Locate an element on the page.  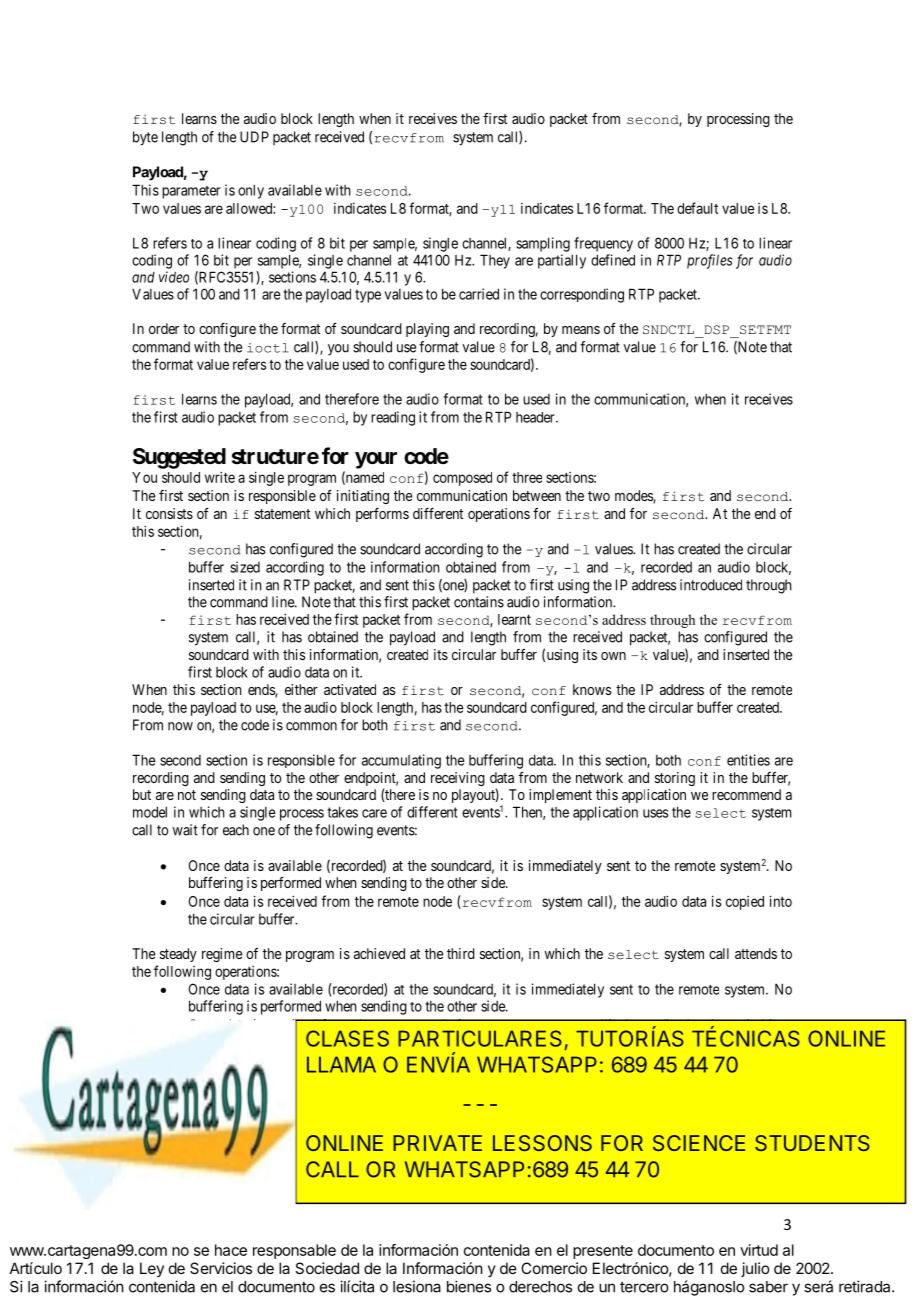
receiving is located at coordinates (458, 779).
